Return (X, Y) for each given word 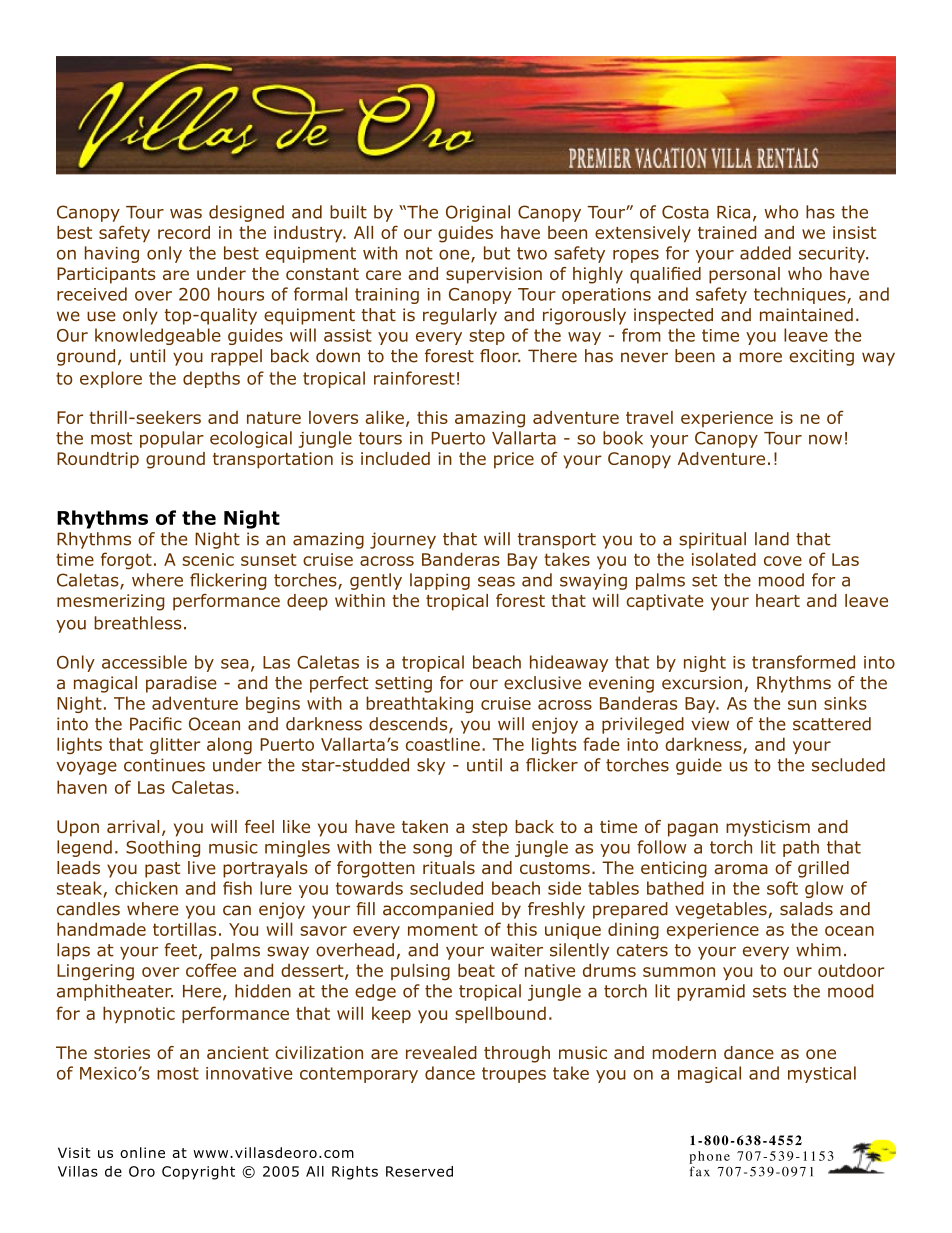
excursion (702, 683)
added (765, 253)
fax (700, 1171)
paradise (181, 684)
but (497, 253)
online (142, 1152)
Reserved (419, 1171)
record (184, 232)
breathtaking (419, 704)
